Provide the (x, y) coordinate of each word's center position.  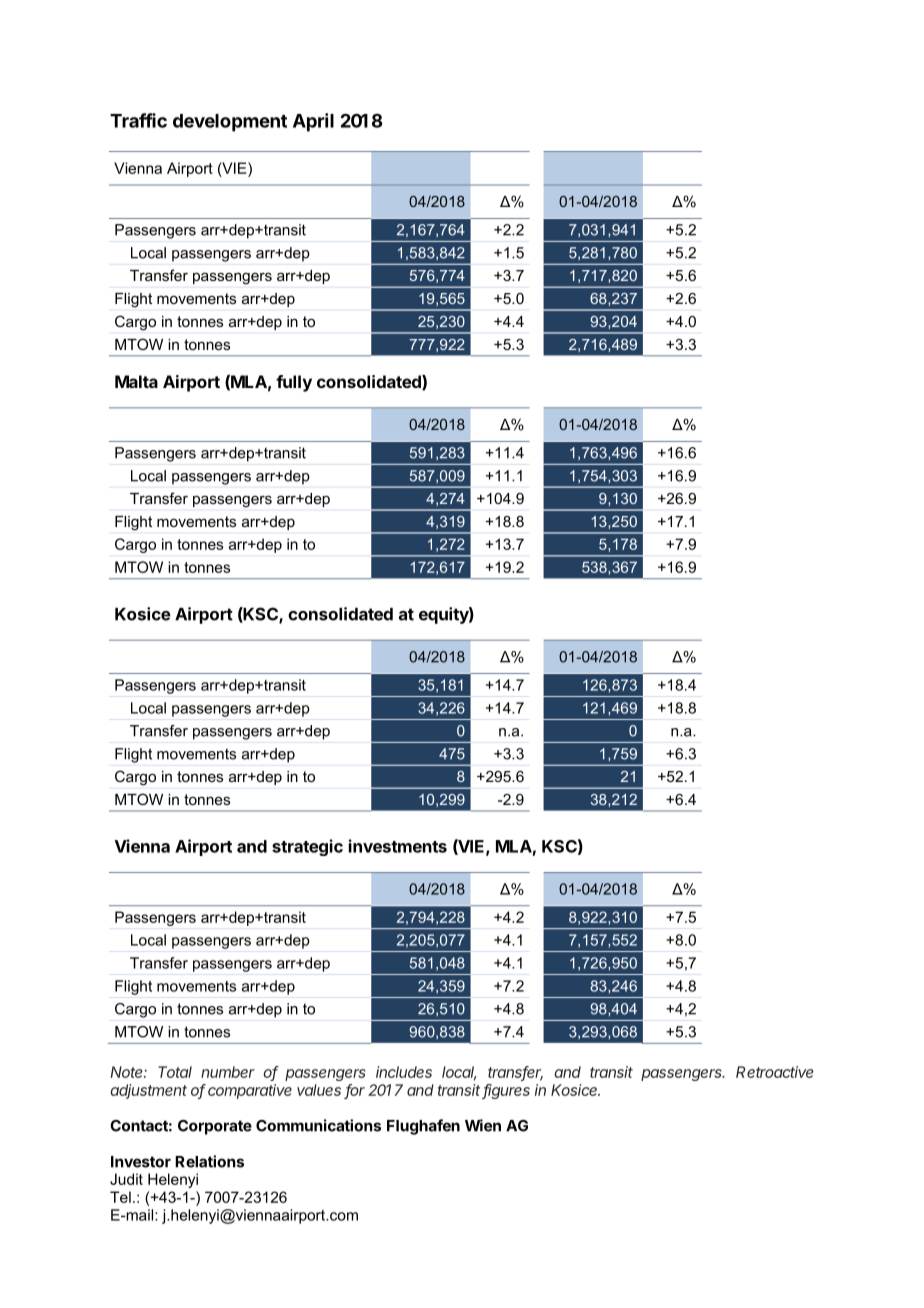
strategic (307, 847)
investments (398, 846)
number (228, 1072)
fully (294, 383)
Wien (483, 1125)
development (230, 123)
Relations (209, 1161)
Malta (136, 381)
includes (404, 1072)
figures (506, 1091)
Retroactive (775, 1072)
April (313, 122)
